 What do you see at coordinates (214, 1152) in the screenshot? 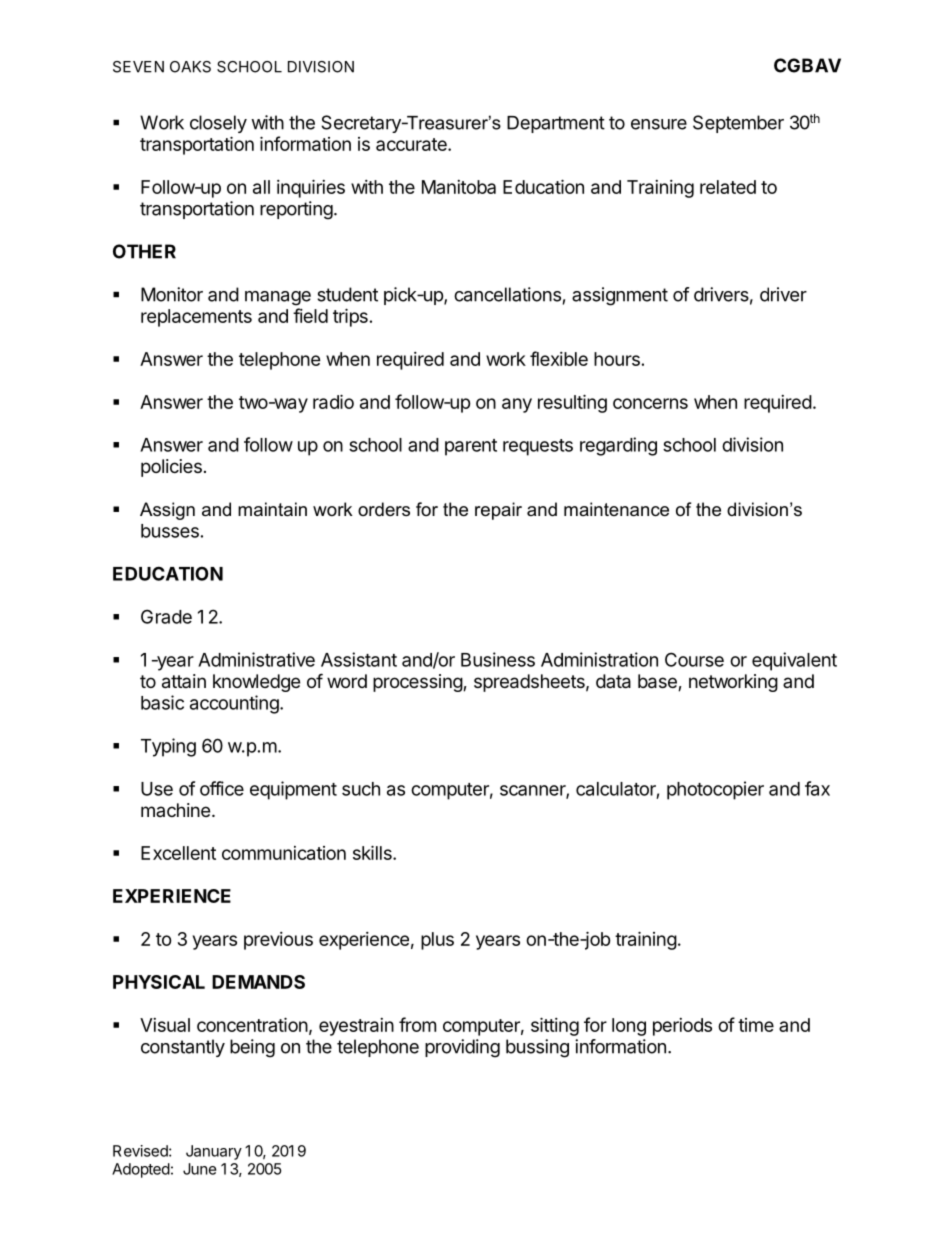
I see `January` at bounding box center [214, 1152].
